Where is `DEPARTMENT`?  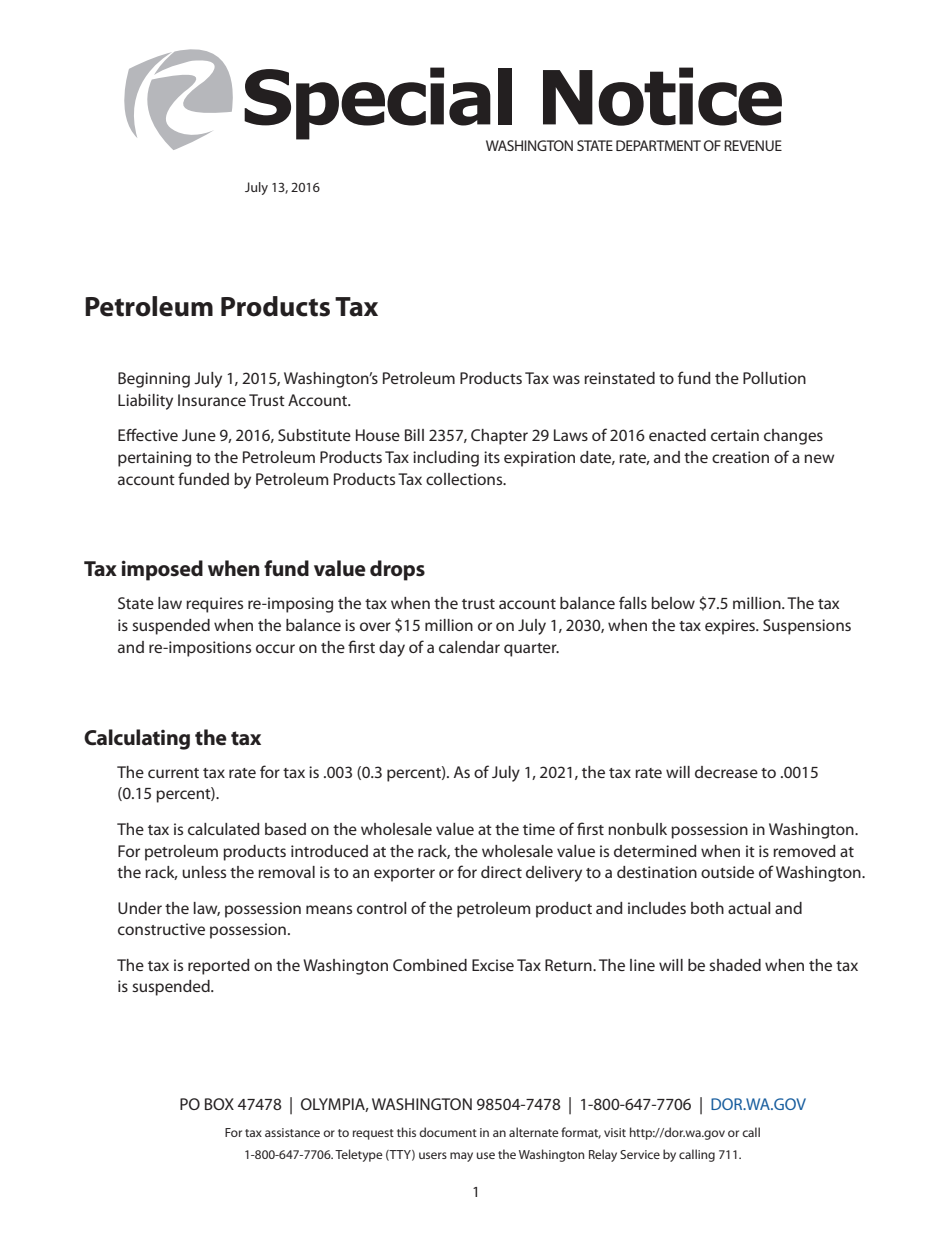
DEPARTMENT is located at coordinates (658, 145).
